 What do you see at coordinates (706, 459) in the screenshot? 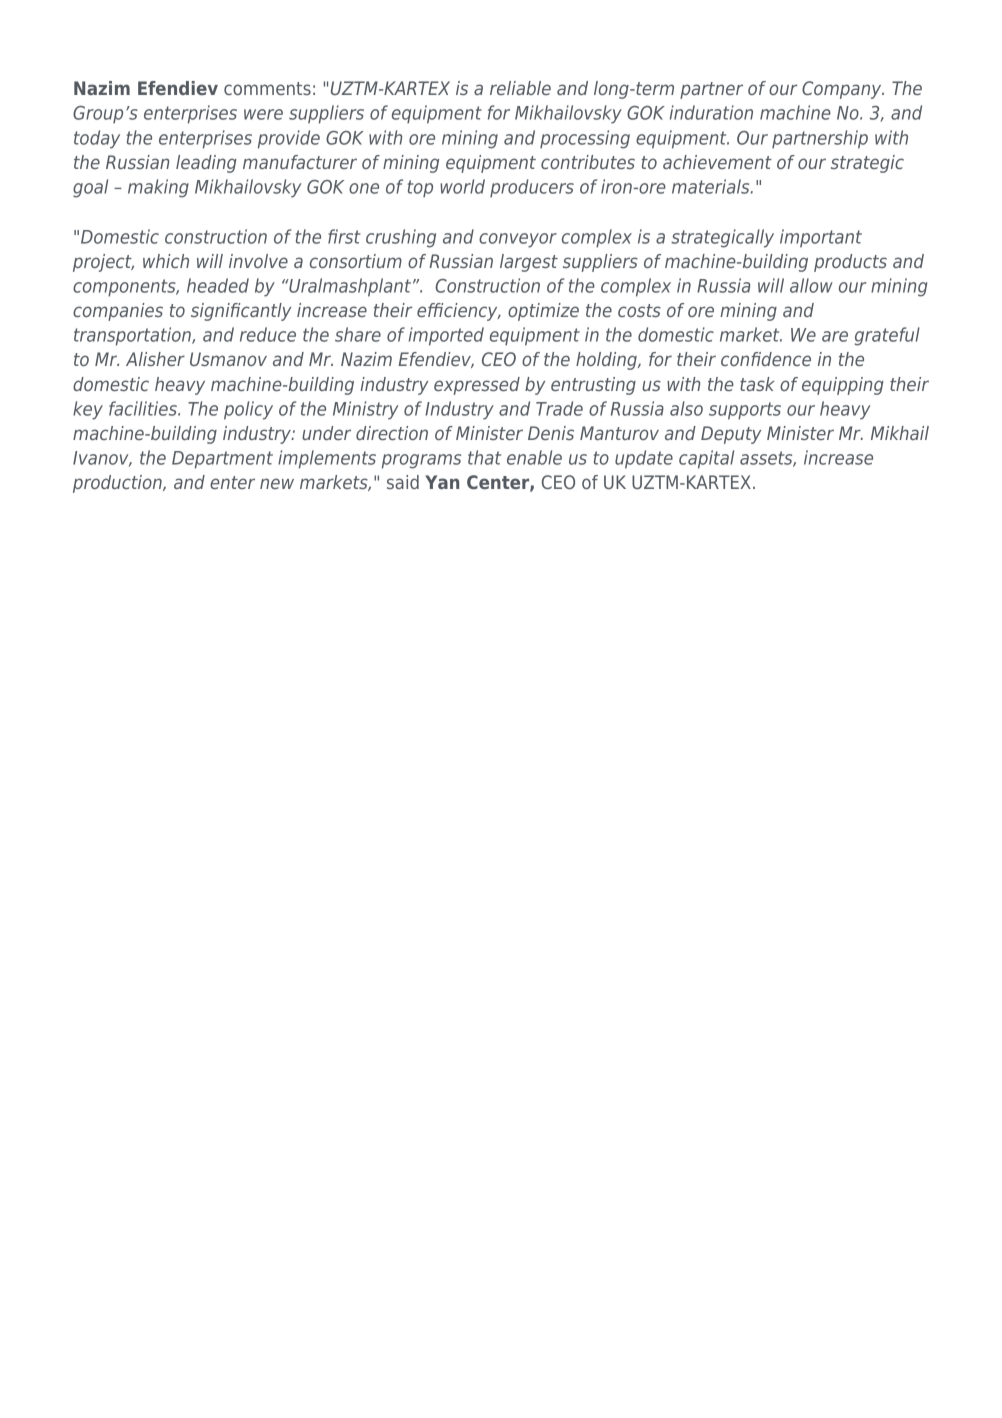
I see `capital` at bounding box center [706, 459].
